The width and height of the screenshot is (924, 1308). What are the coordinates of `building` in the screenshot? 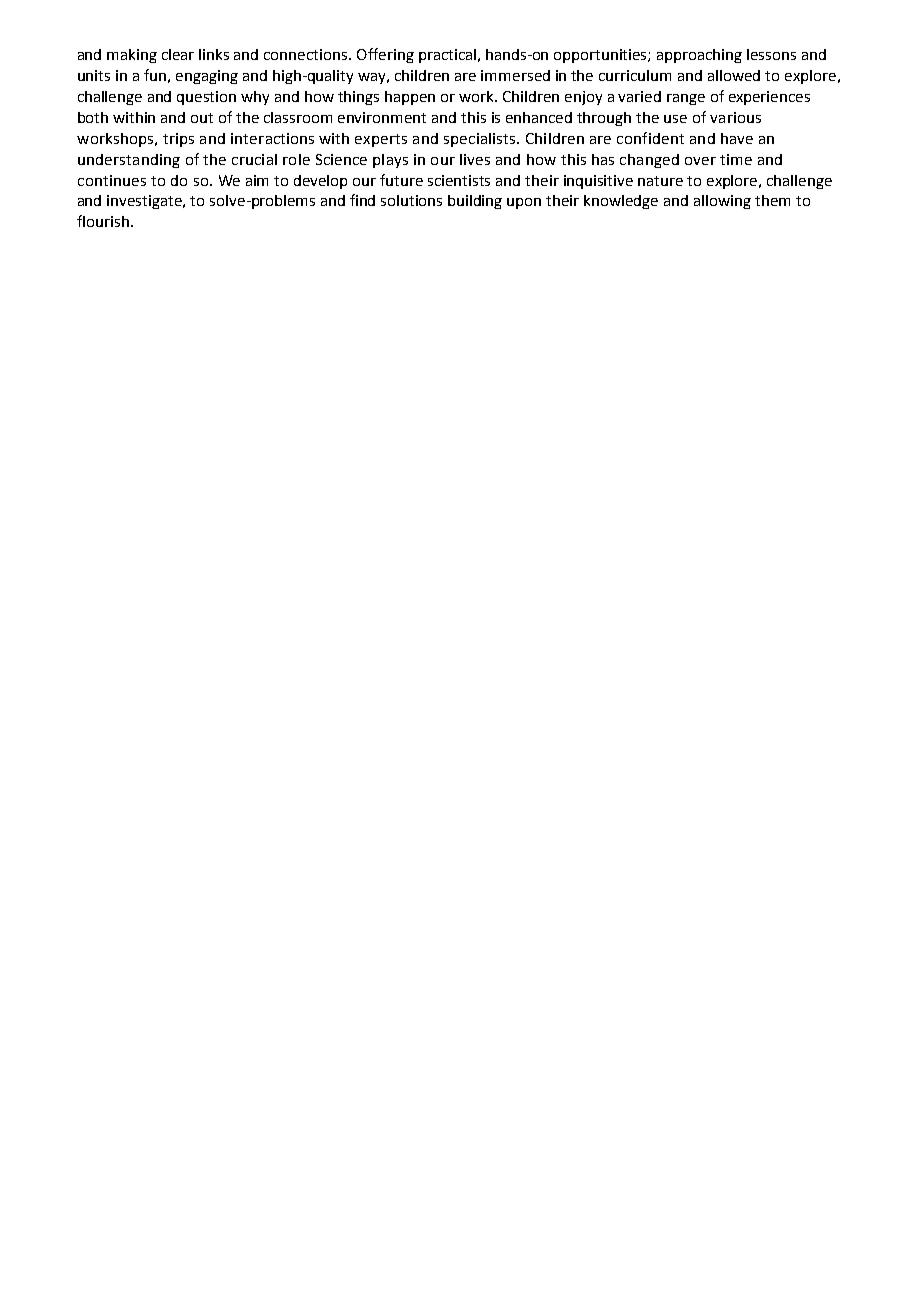 It's located at (475, 202).
